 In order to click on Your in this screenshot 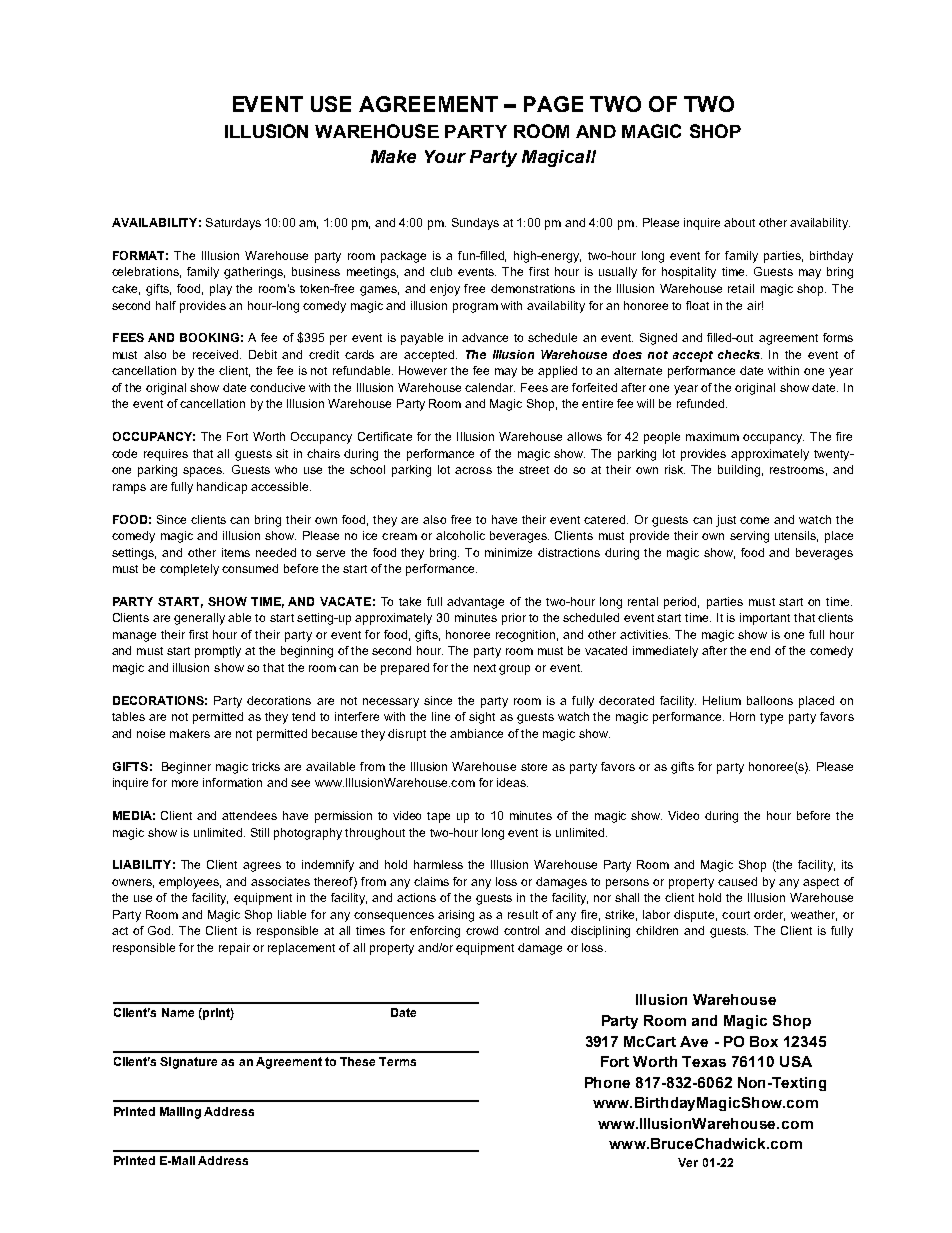, I will do `click(445, 156)`.
